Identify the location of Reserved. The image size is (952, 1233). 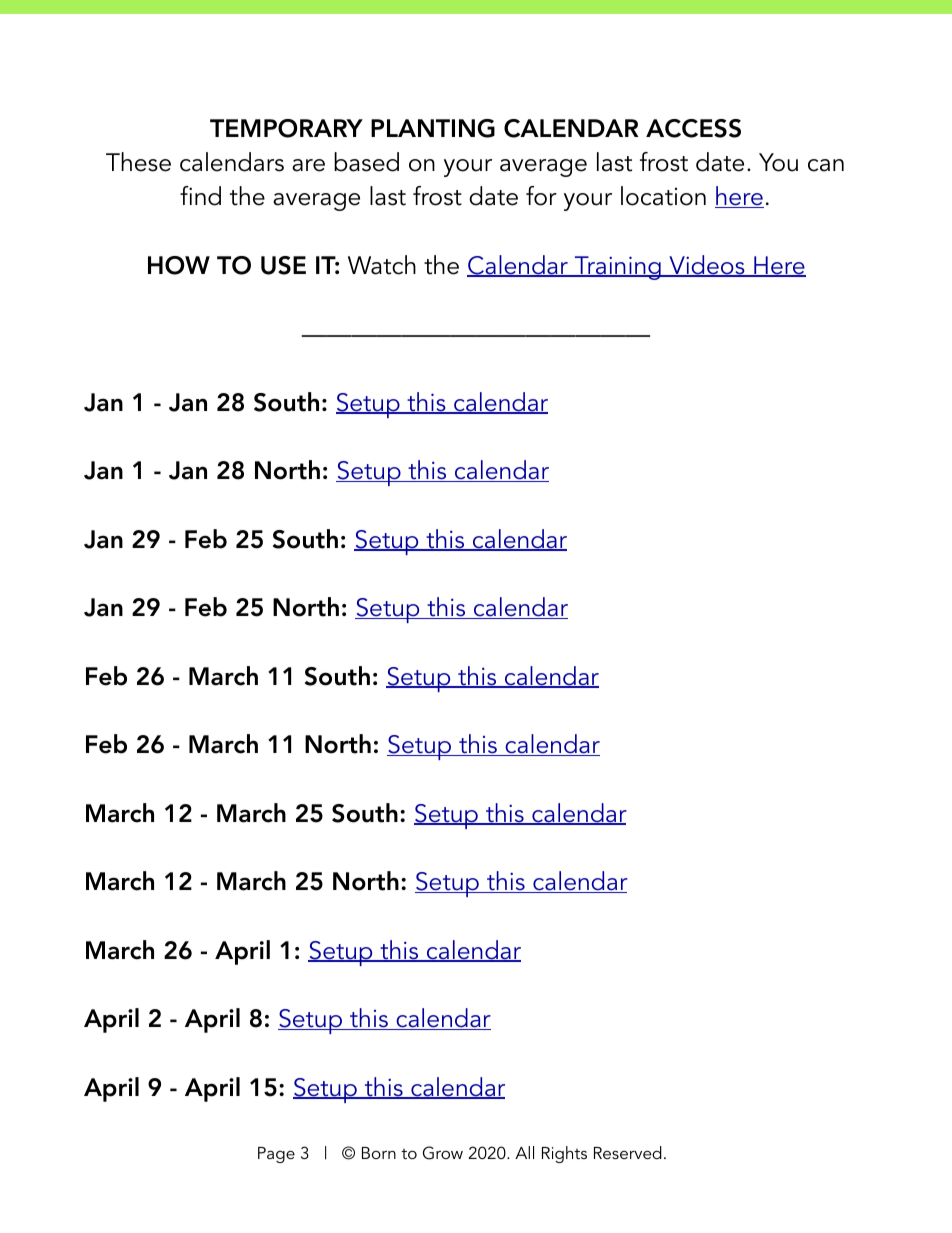
(628, 1152).
